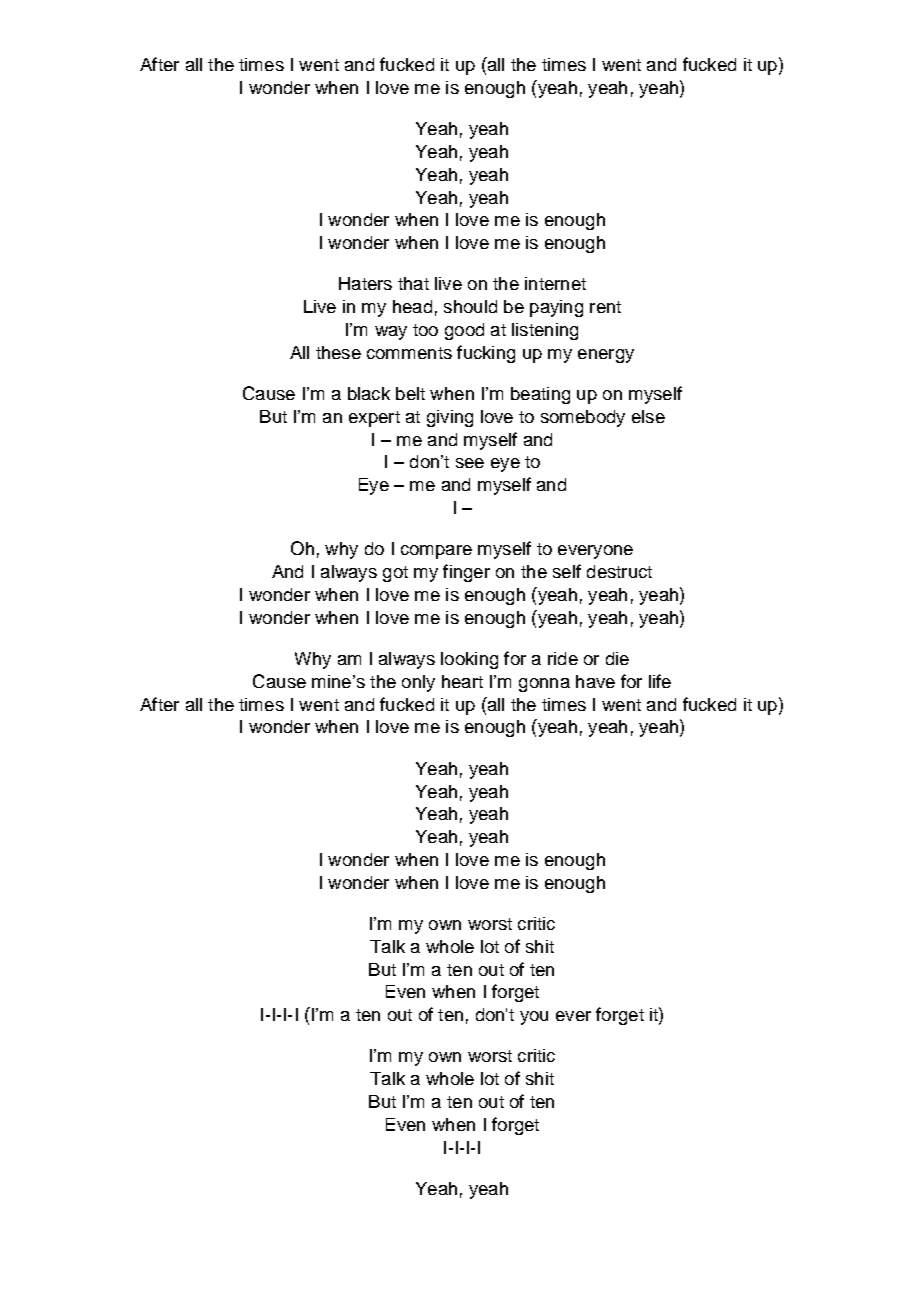  I want to click on gonna, so click(544, 685).
